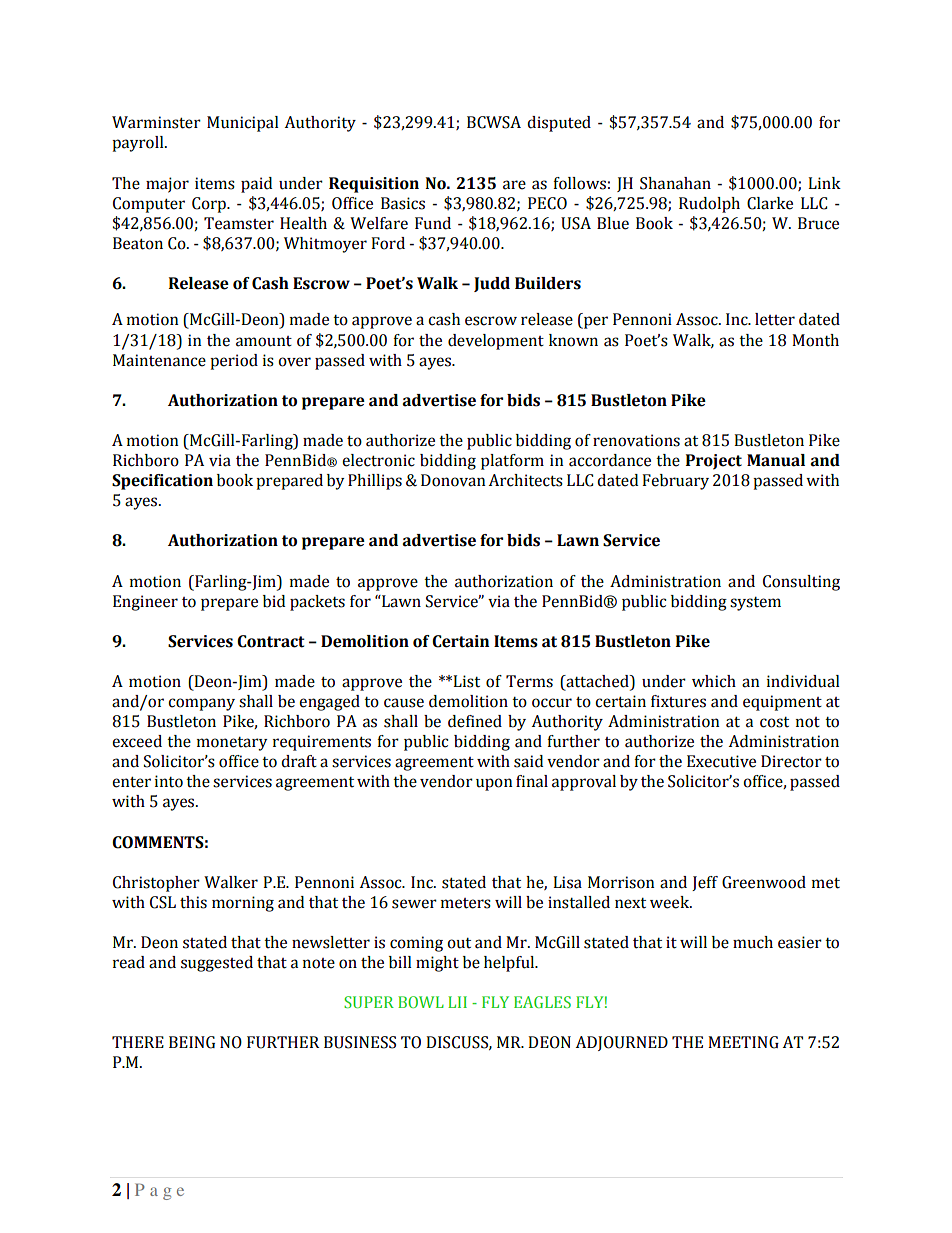  Describe the element at coordinates (453, 480) in the screenshot. I see `Donovan` at that location.
